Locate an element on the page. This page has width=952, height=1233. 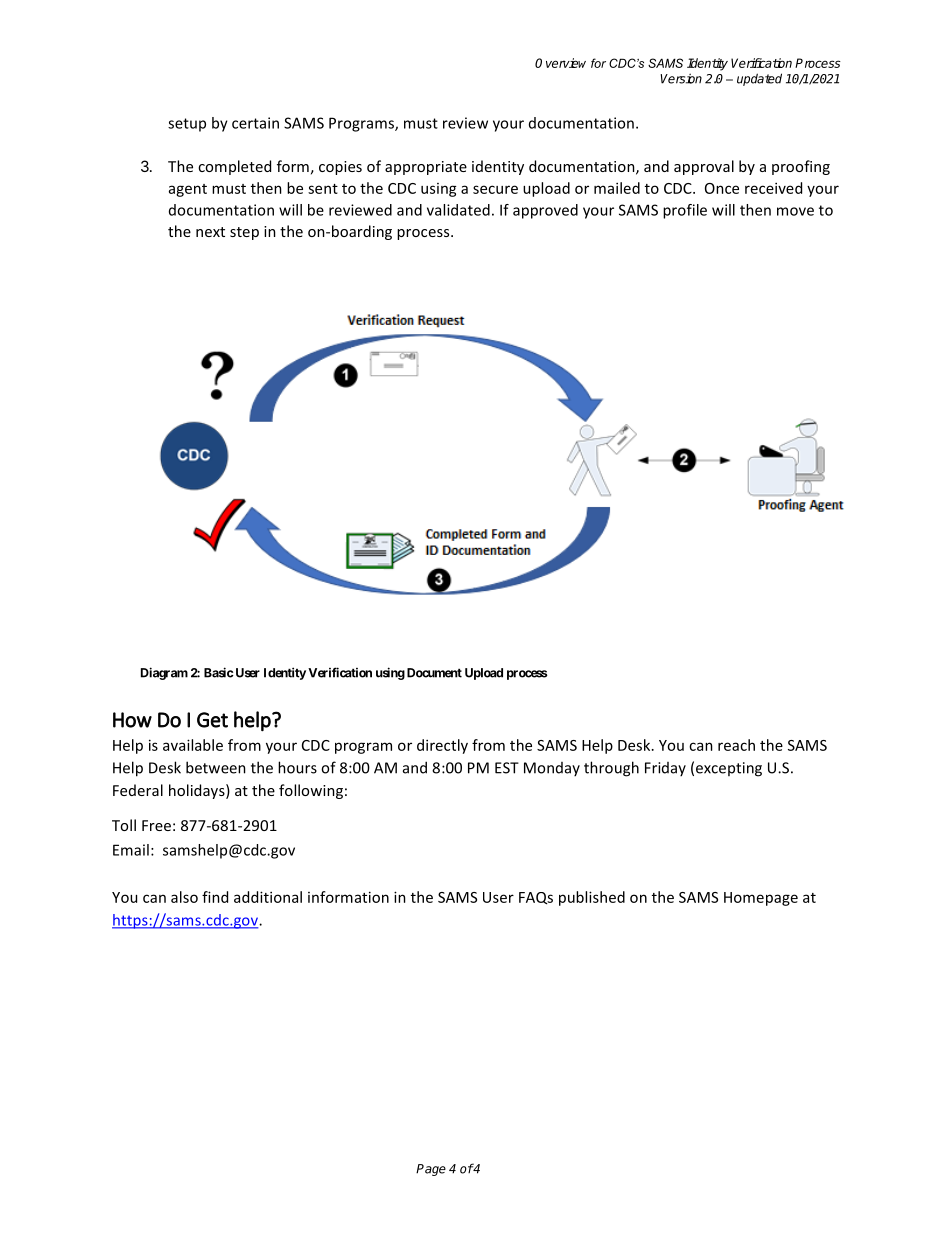
appropriate is located at coordinates (426, 168).
